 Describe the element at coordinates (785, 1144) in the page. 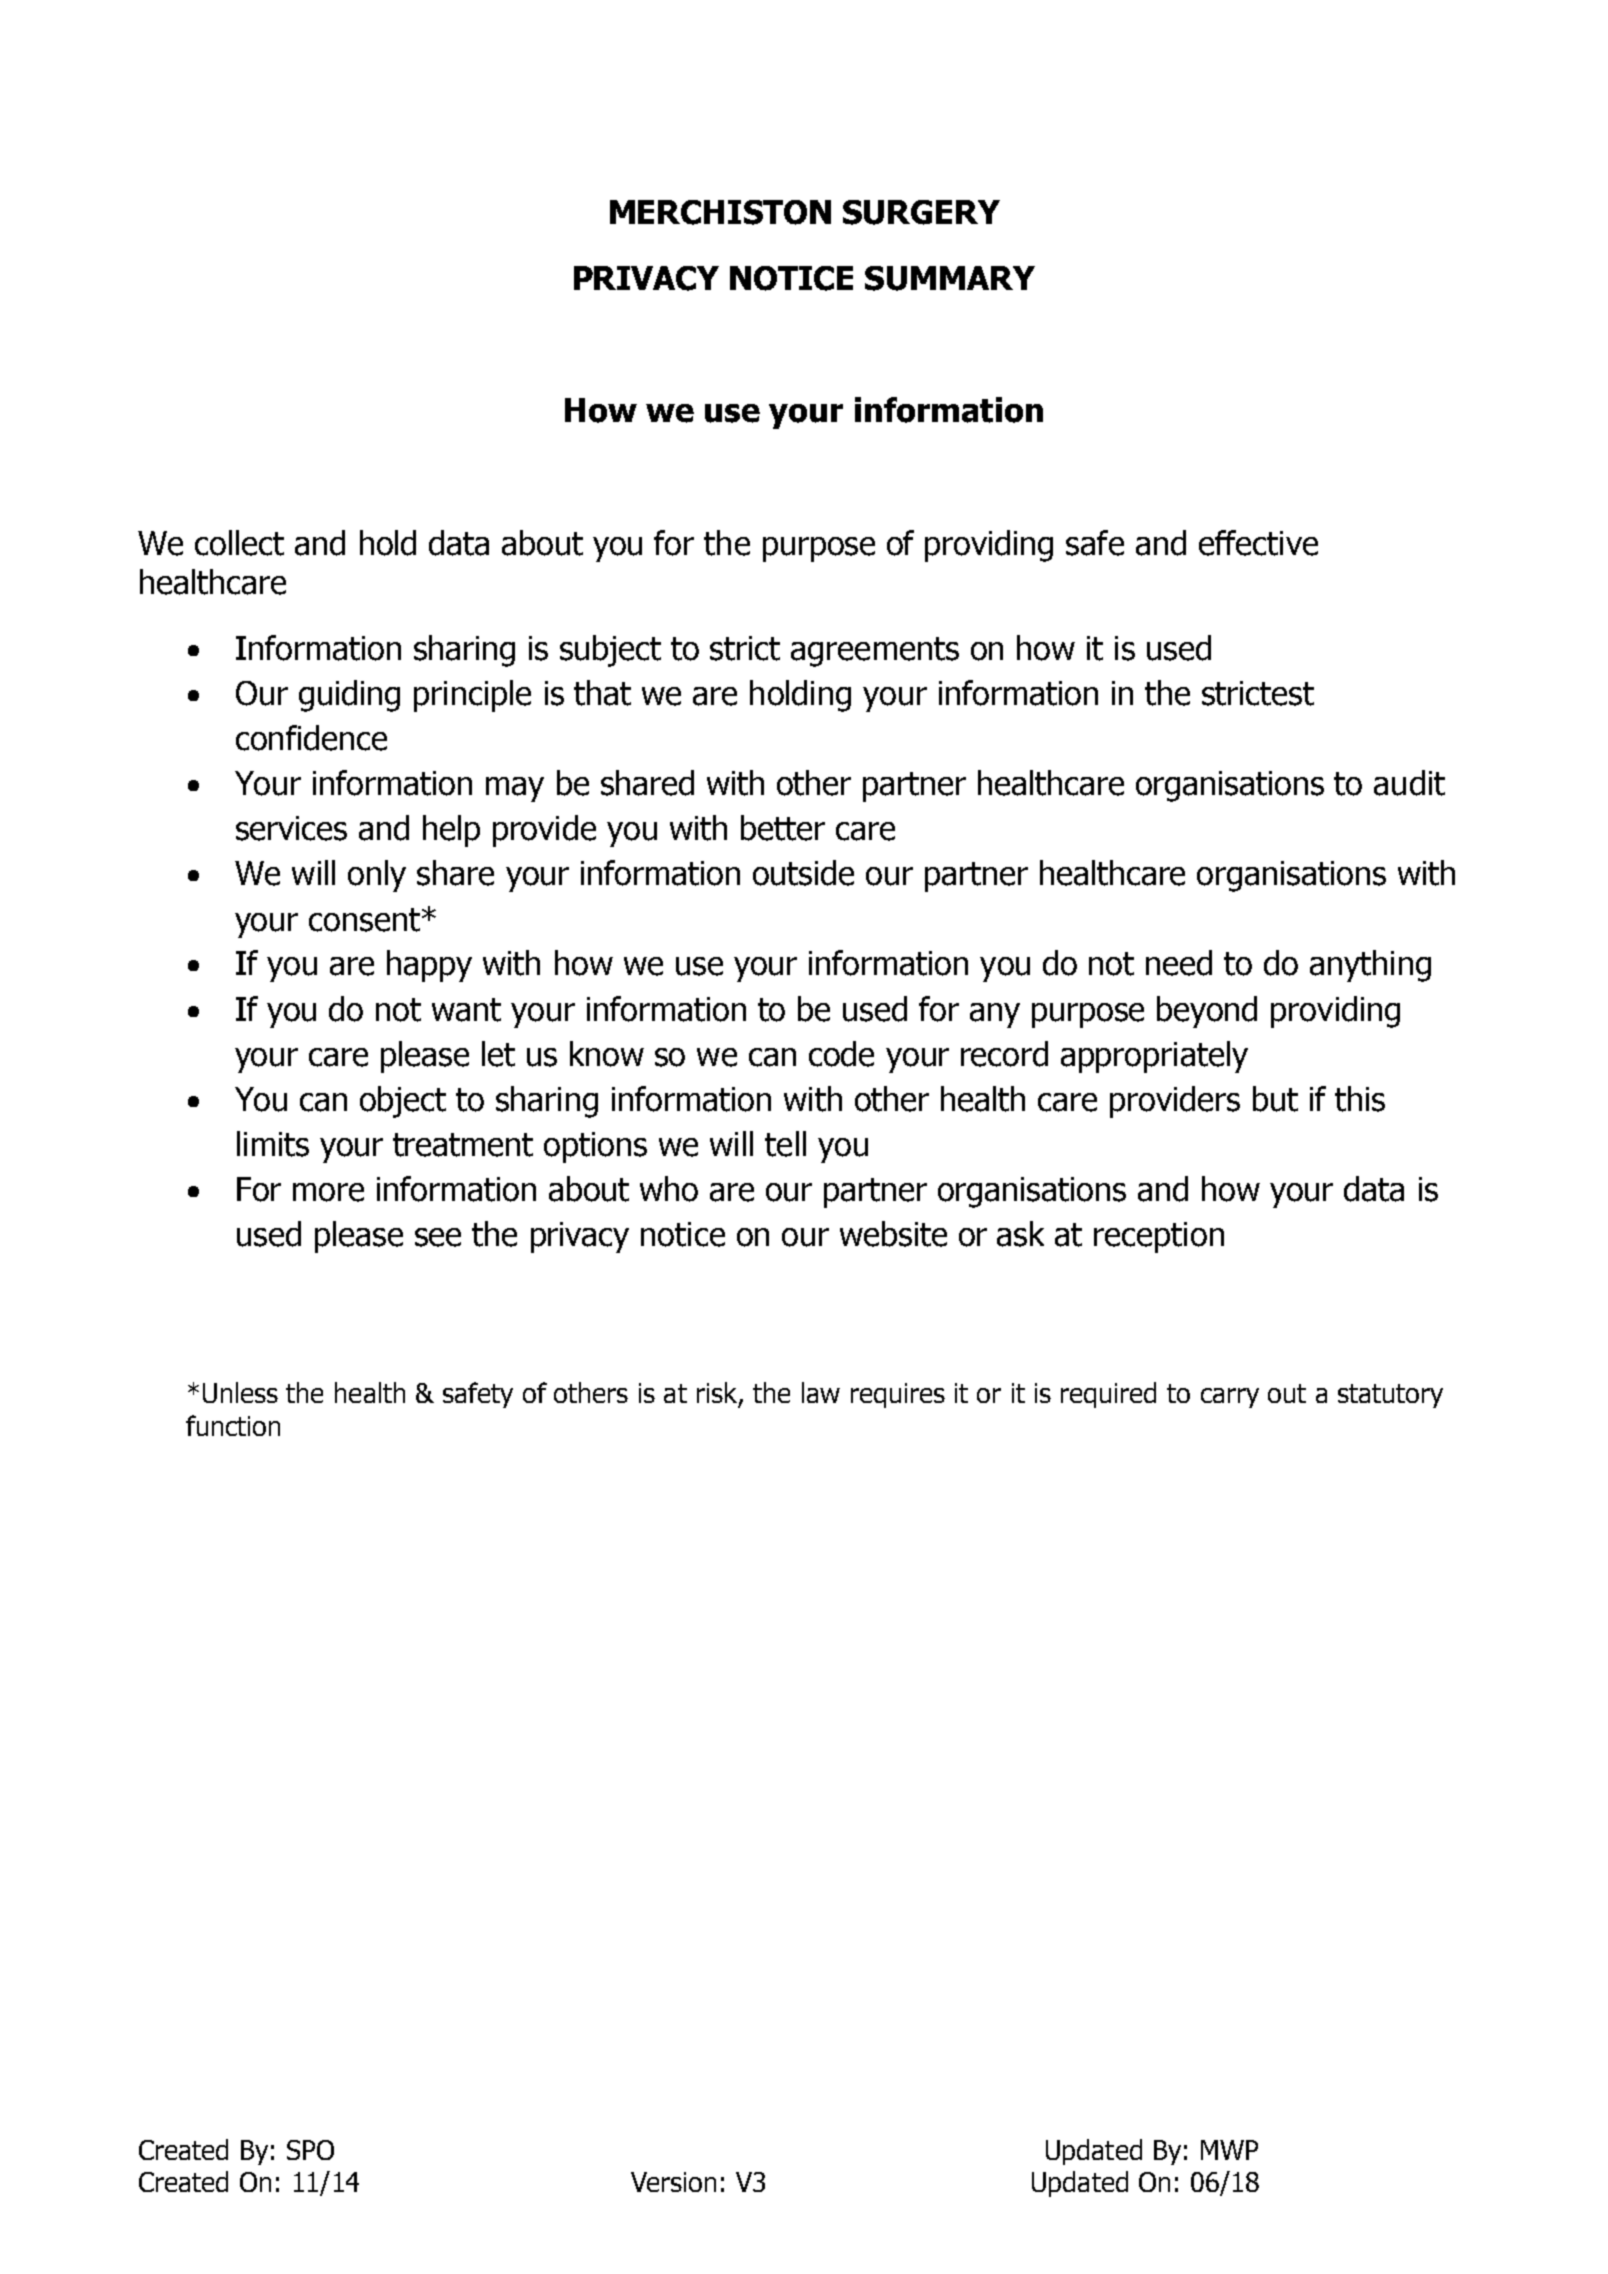

I see `tell` at that location.
